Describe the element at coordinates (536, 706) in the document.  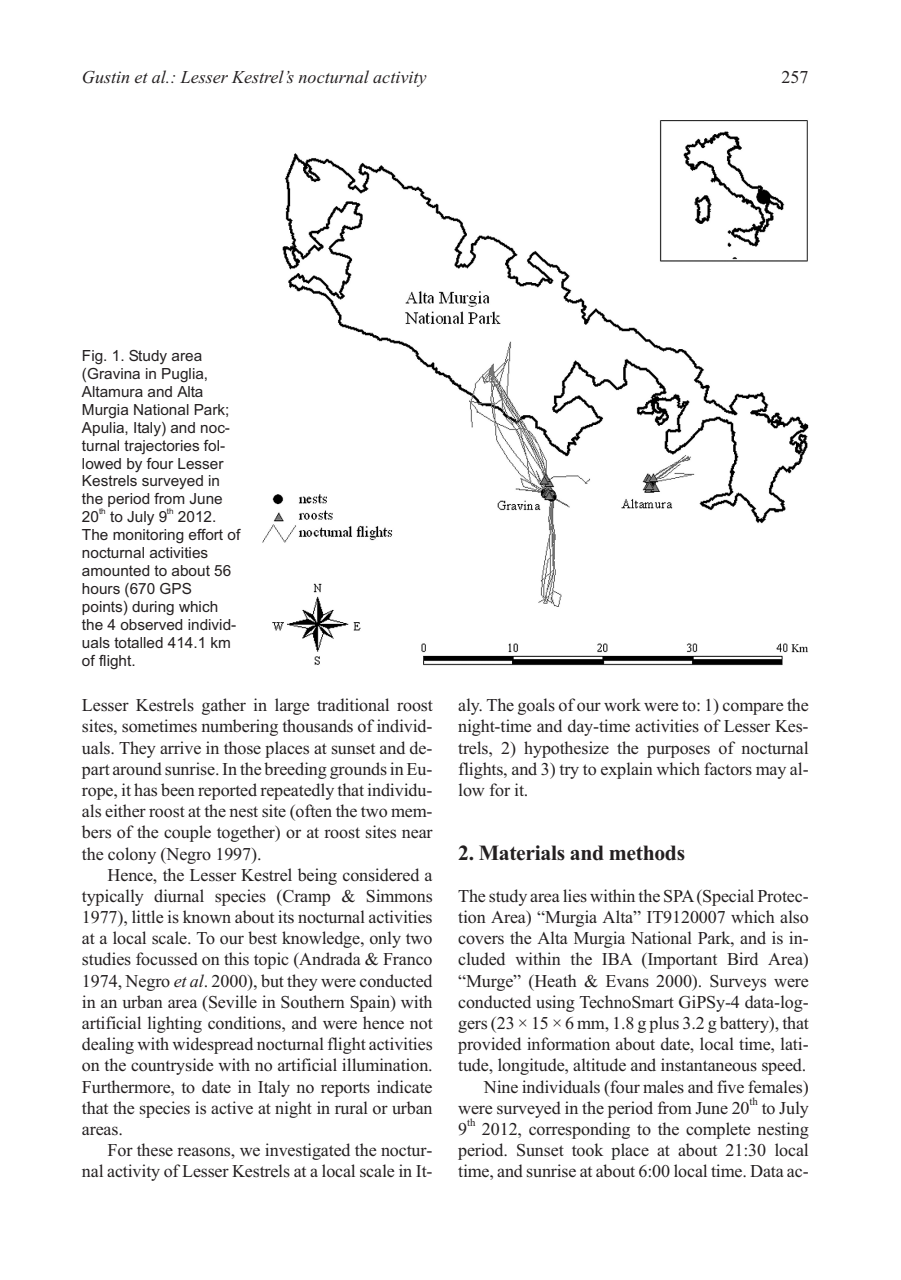
I see `goals` at that location.
